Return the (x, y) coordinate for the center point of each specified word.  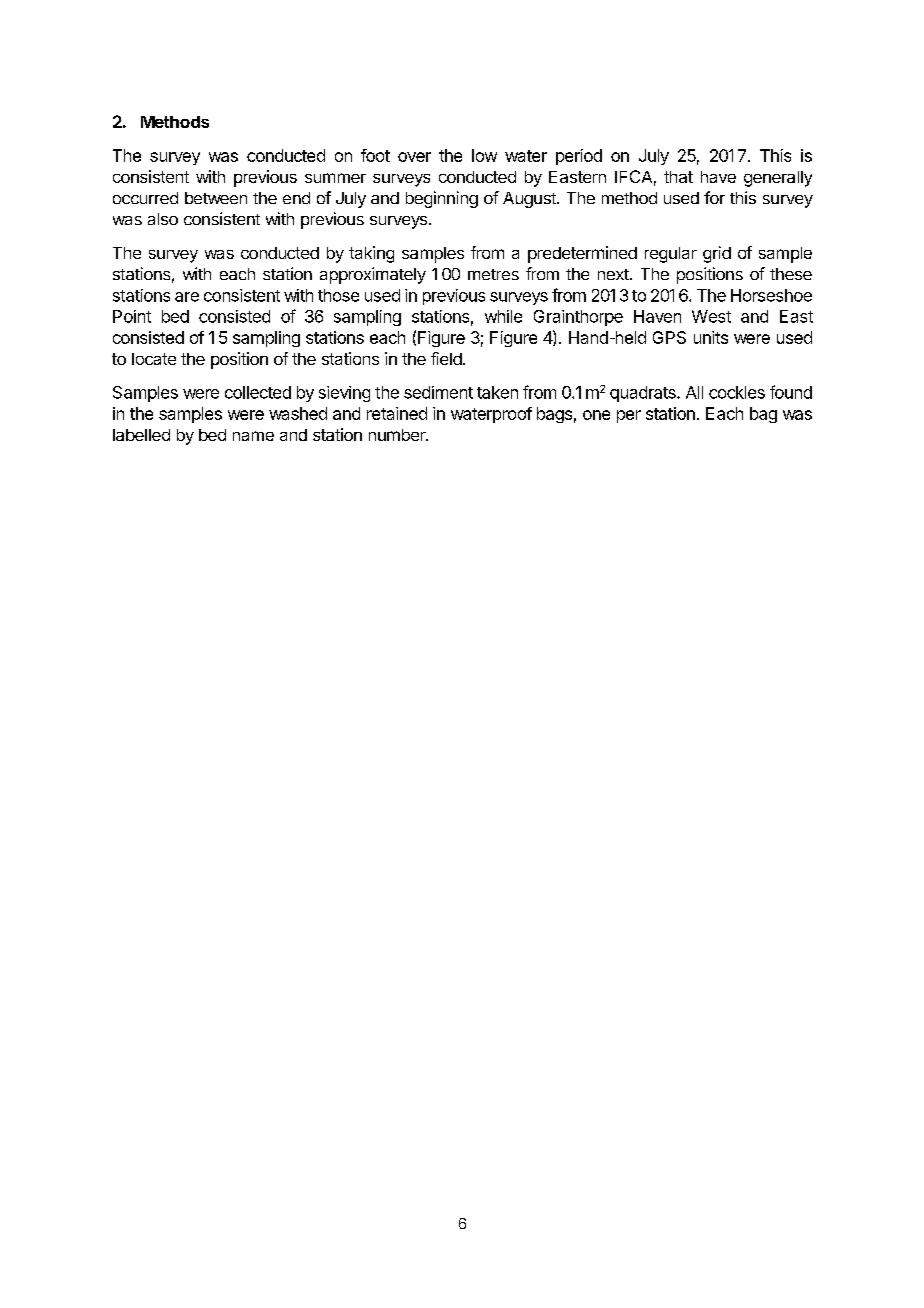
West (711, 316)
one (596, 415)
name (253, 436)
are (187, 297)
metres (493, 274)
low (484, 155)
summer (335, 178)
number (398, 435)
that (678, 177)
